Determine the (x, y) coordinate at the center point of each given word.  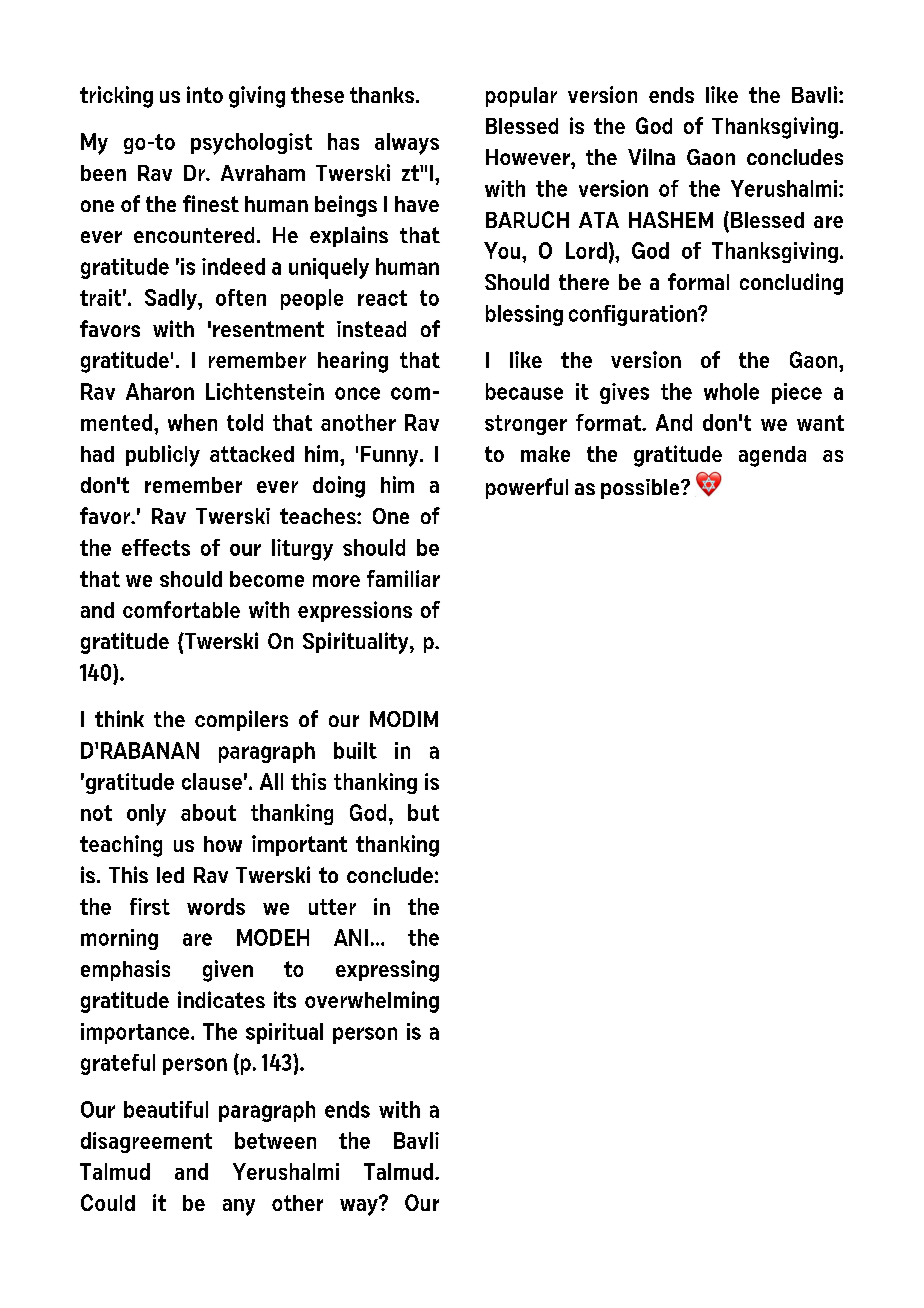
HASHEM (671, 219)
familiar (403, 578)
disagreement (146, 1142)
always (407, 144)
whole (731, 391)
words (216, 906)
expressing (387, 971)
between (275, 1140)
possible (641, 489)
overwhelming (372, 1002)
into (205, 94)
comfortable (181, 609)
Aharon (160, 391)
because (524, 391)
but (423, 812)
